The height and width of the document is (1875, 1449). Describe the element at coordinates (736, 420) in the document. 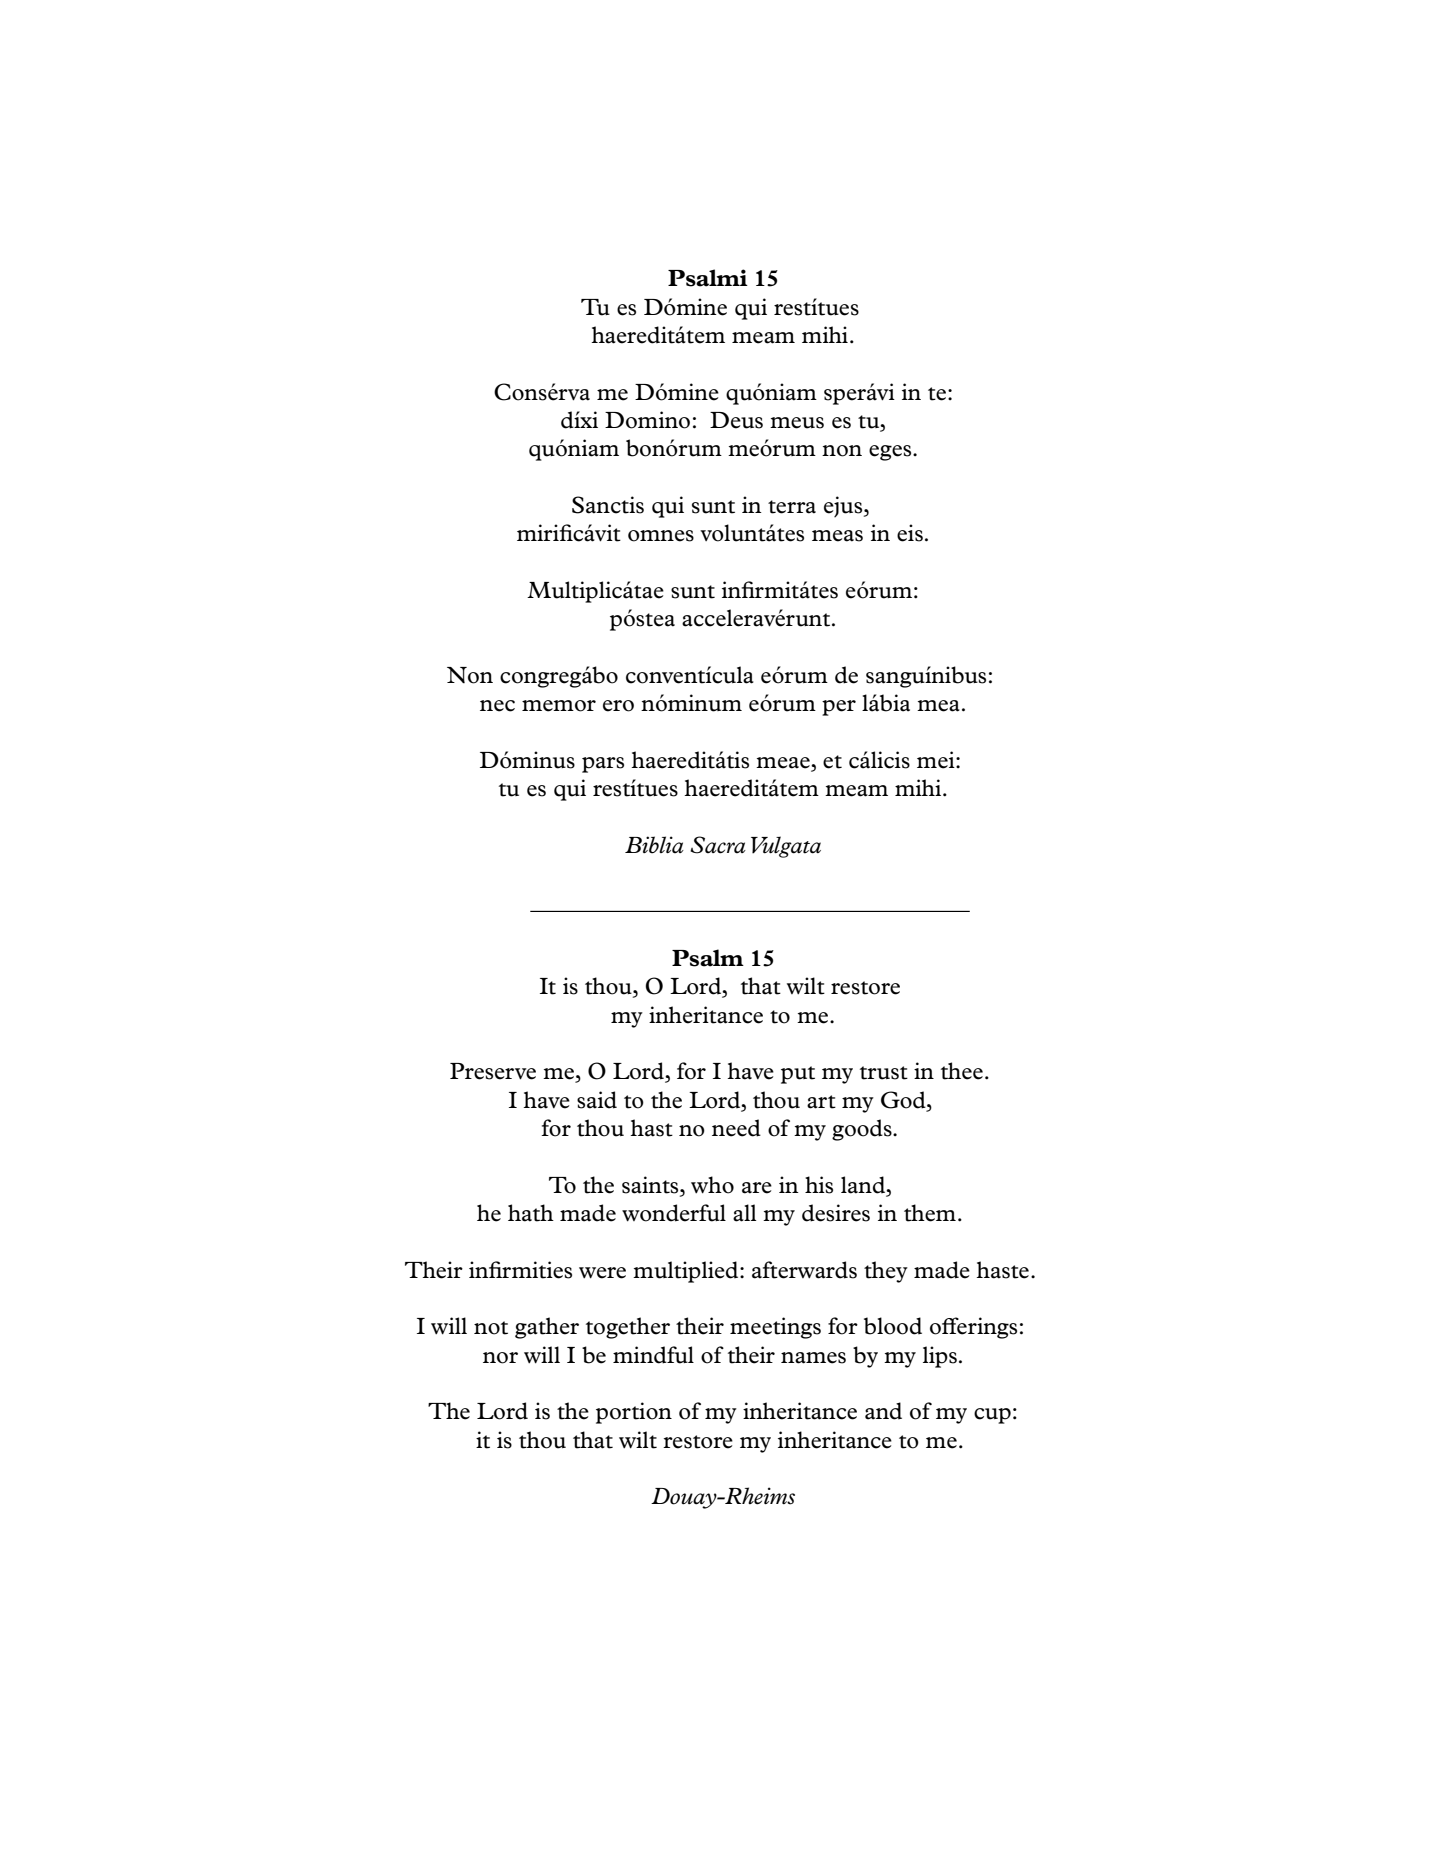

I see `Deus` at that location.
